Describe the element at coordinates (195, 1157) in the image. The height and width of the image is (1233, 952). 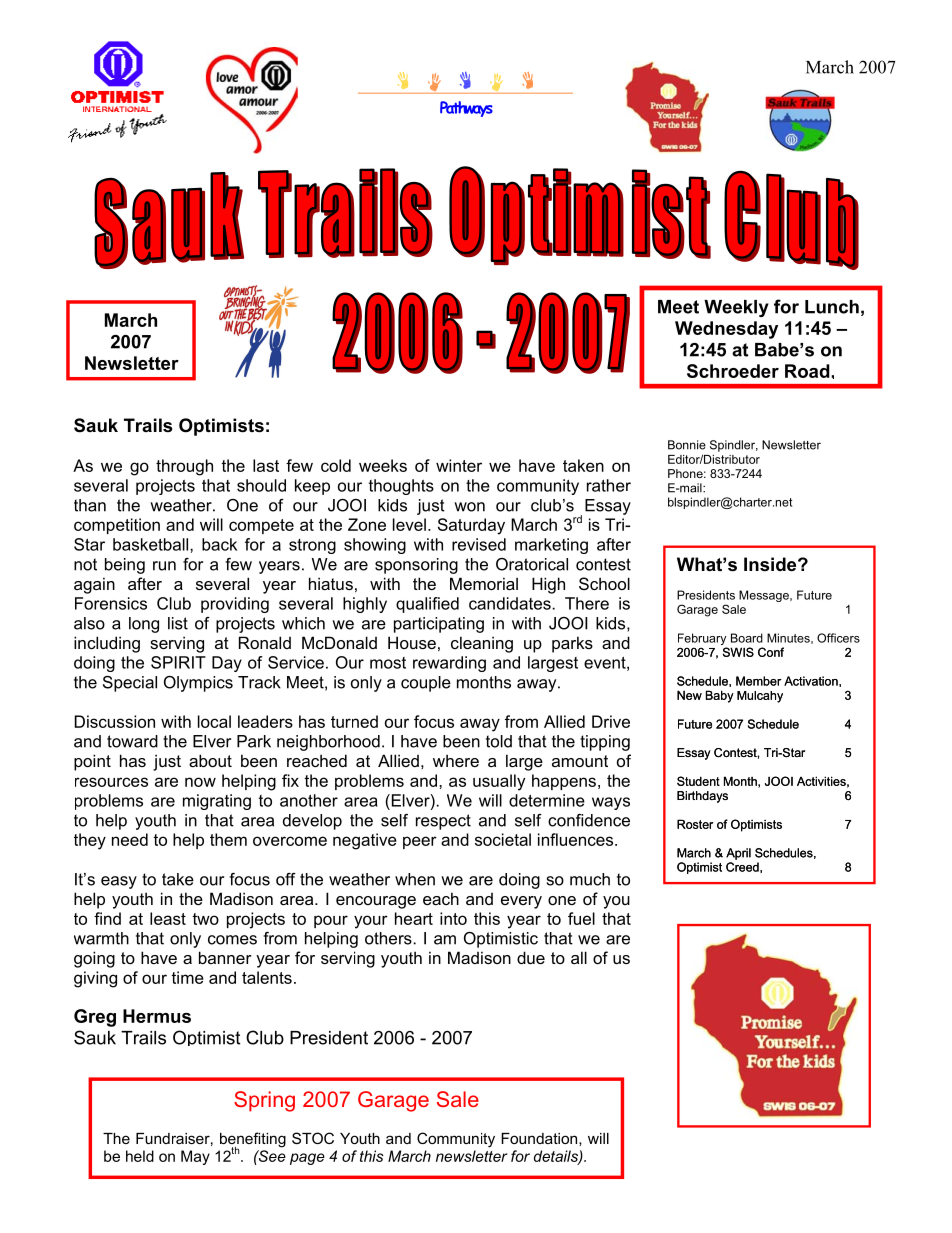
I see `May` at that location.
